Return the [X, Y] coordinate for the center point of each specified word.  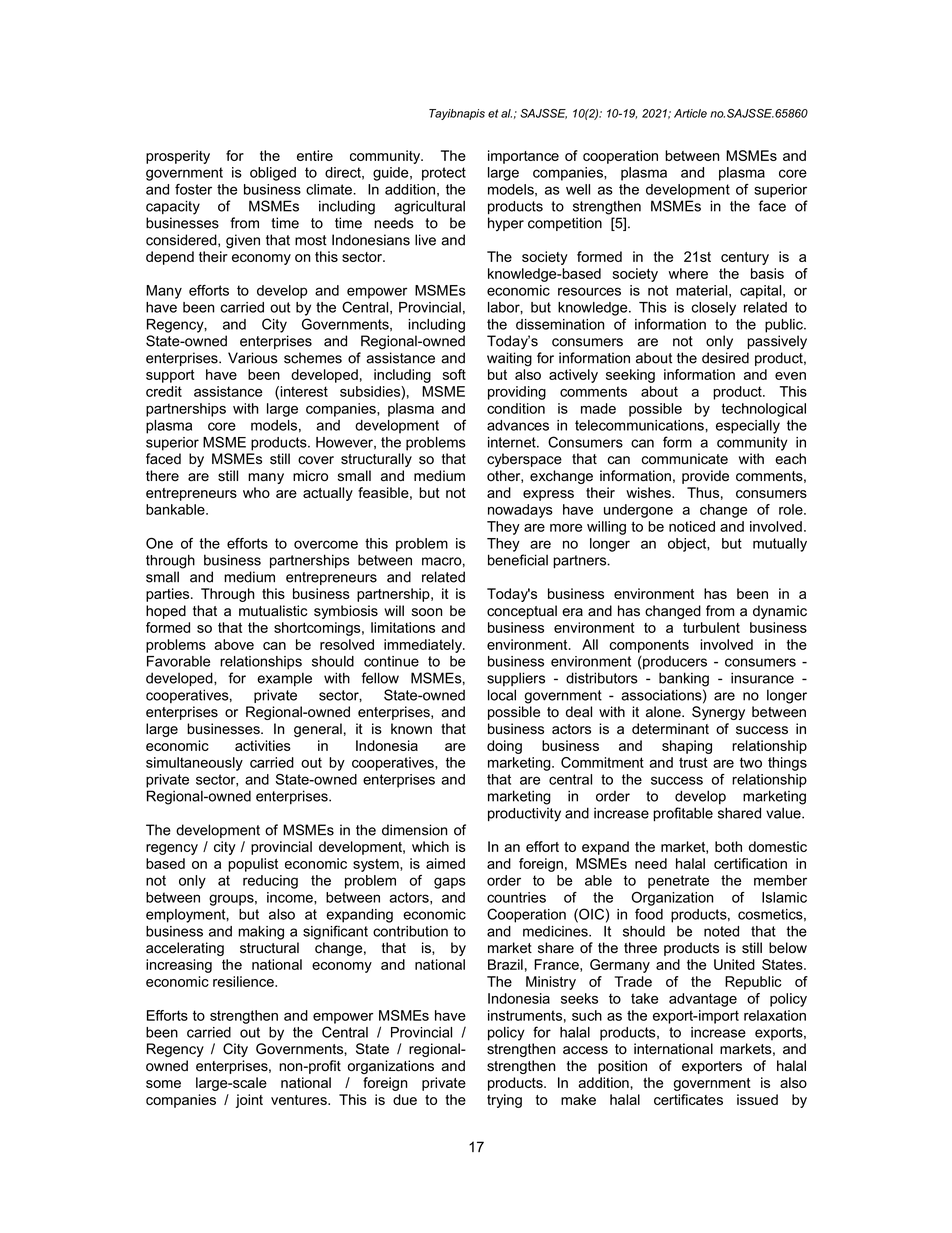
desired [725, 358]
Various [253, 358]
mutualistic [273, 611]
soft [454, 374]
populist [253, 865]
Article [690, 113]
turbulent [711, 627]
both [728, 846]
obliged [273, 174]
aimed [445, 863]
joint [249, 1101]
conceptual [522, 612]
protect [444, 174]
